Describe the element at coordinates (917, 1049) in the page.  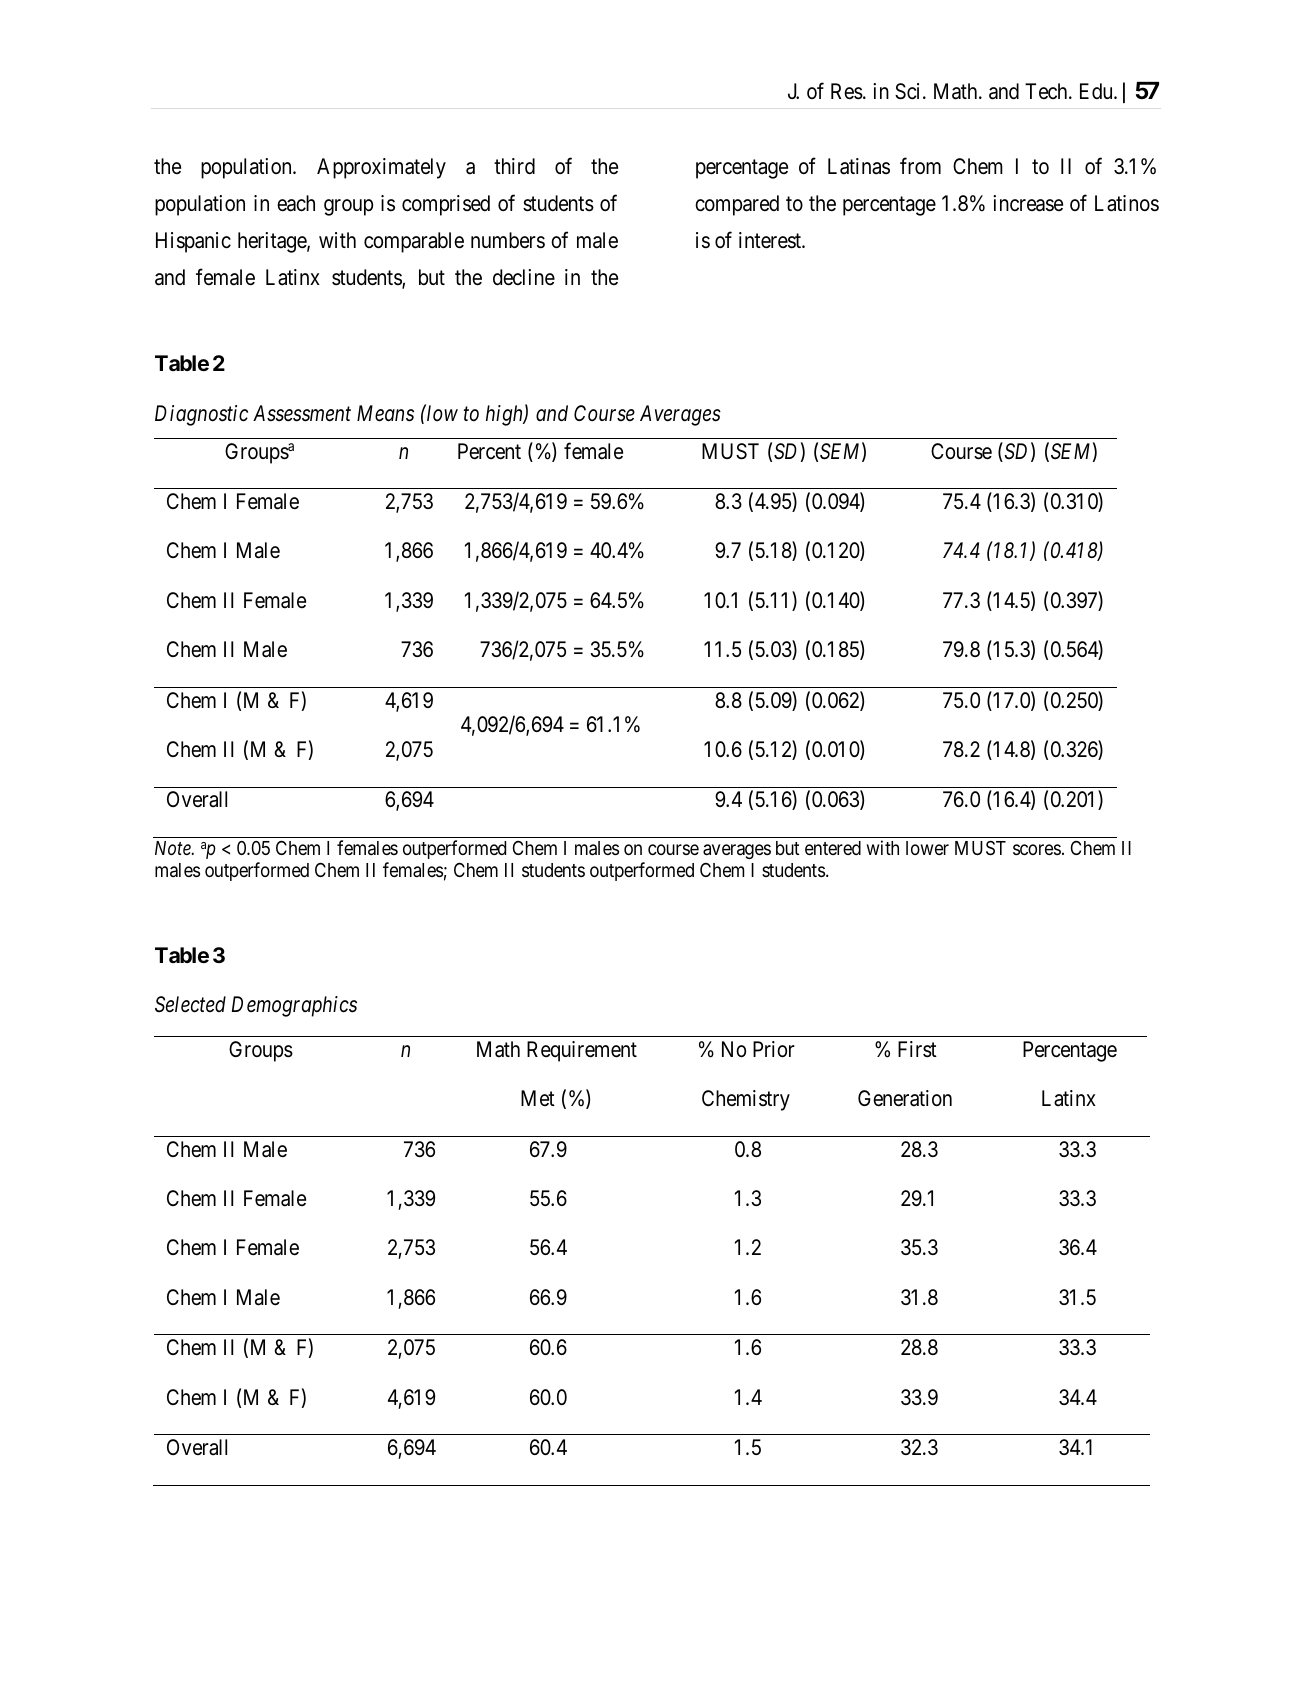
I see `First` at that location.
